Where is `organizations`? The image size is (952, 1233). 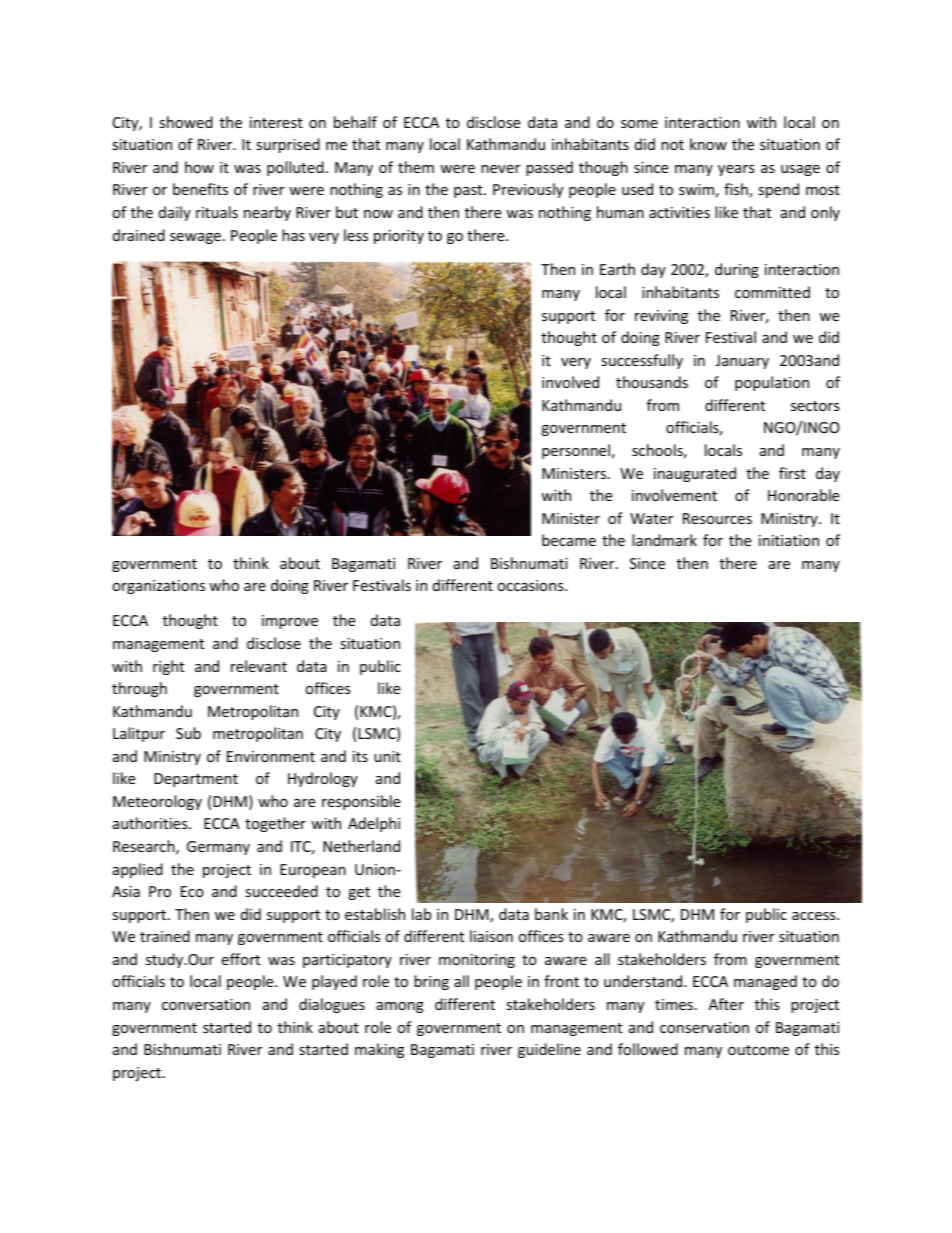 organizations is located at coordinates (158, 587).
